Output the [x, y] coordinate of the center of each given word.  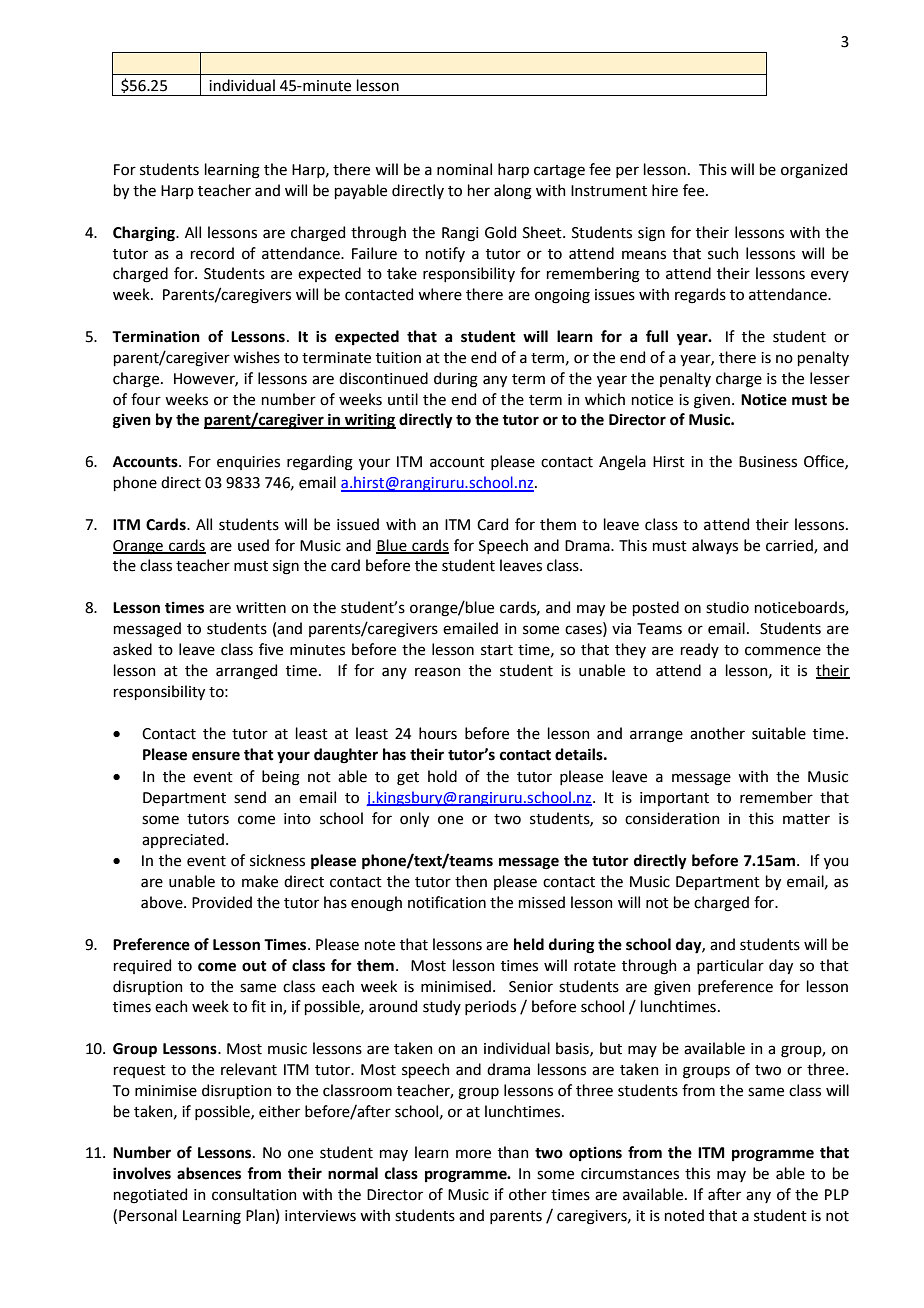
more [473, 1154]
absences [209, 1173]
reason [438, 672]
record [212, 253]
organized [814, 171]
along [513, 192]
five [271, 649]
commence [783, 651]
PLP [837, 1194]
